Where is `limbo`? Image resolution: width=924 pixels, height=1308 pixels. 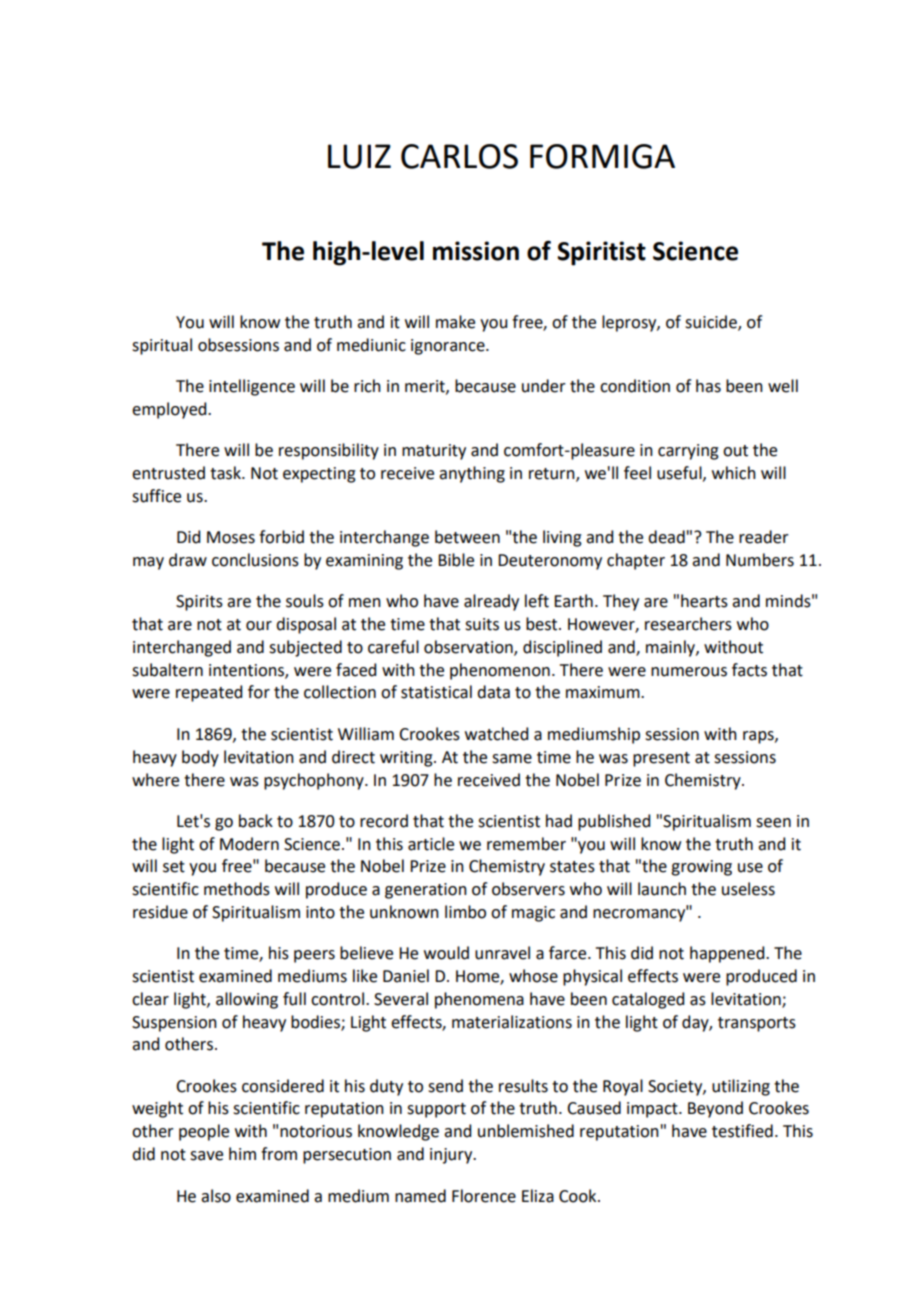 limbo is located at coordinates (465, 912).
